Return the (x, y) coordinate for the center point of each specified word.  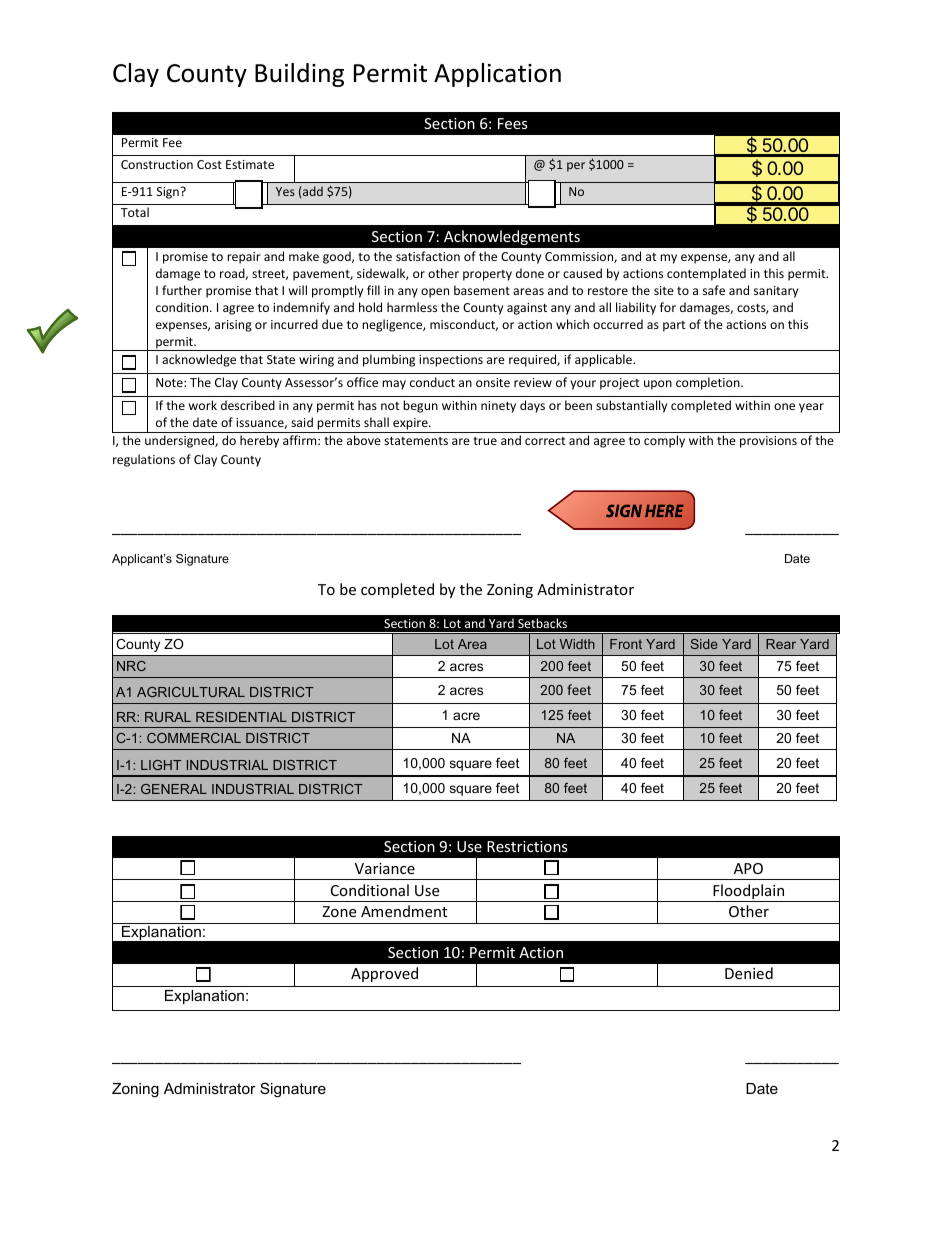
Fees (513, 123)
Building (299, 75)
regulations (144, 460)
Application (497, 75)
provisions (768, 442)
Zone (339, 911)
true (485, 441)
